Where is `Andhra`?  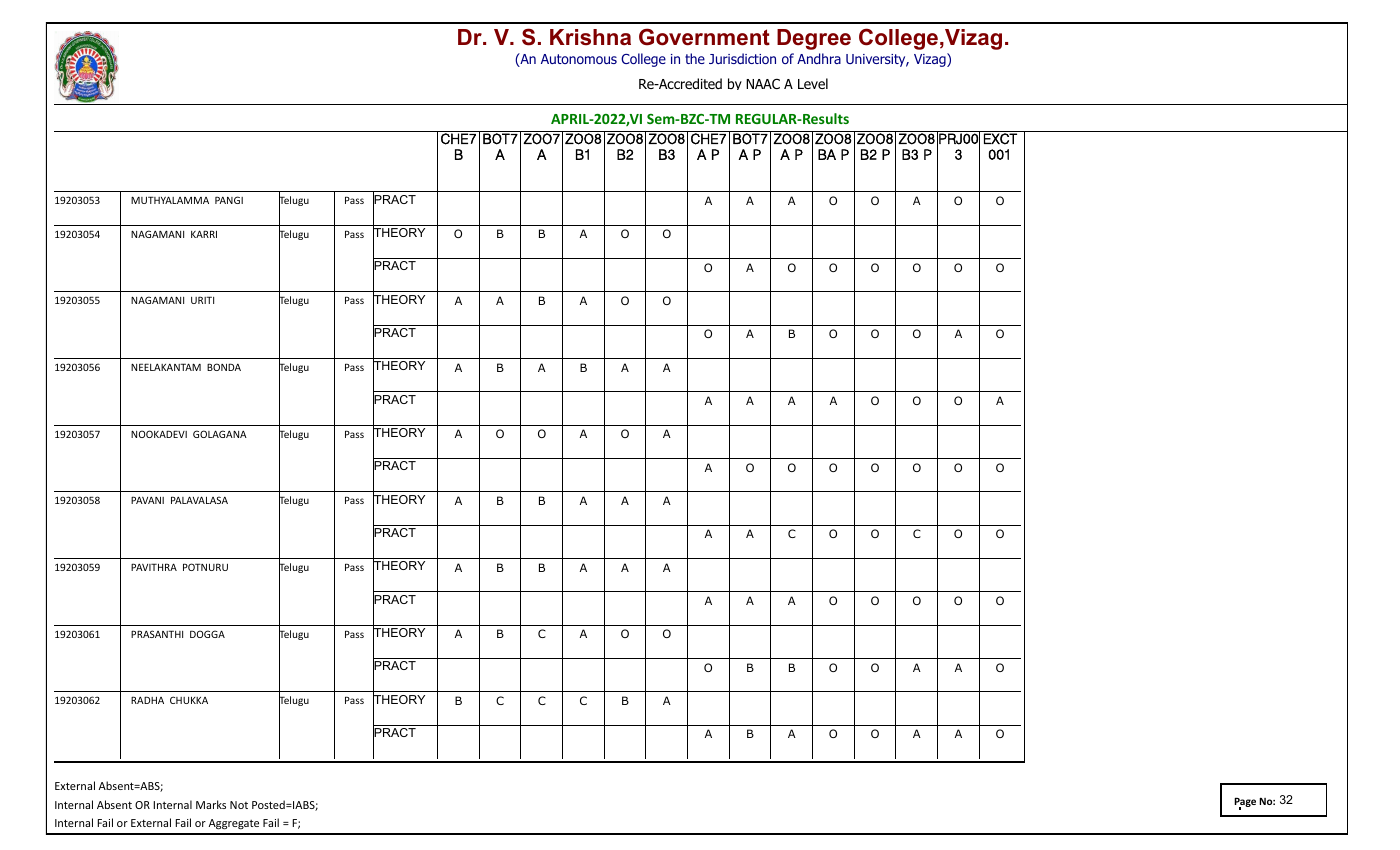
Andhra is located at coordinates (819, 58).
